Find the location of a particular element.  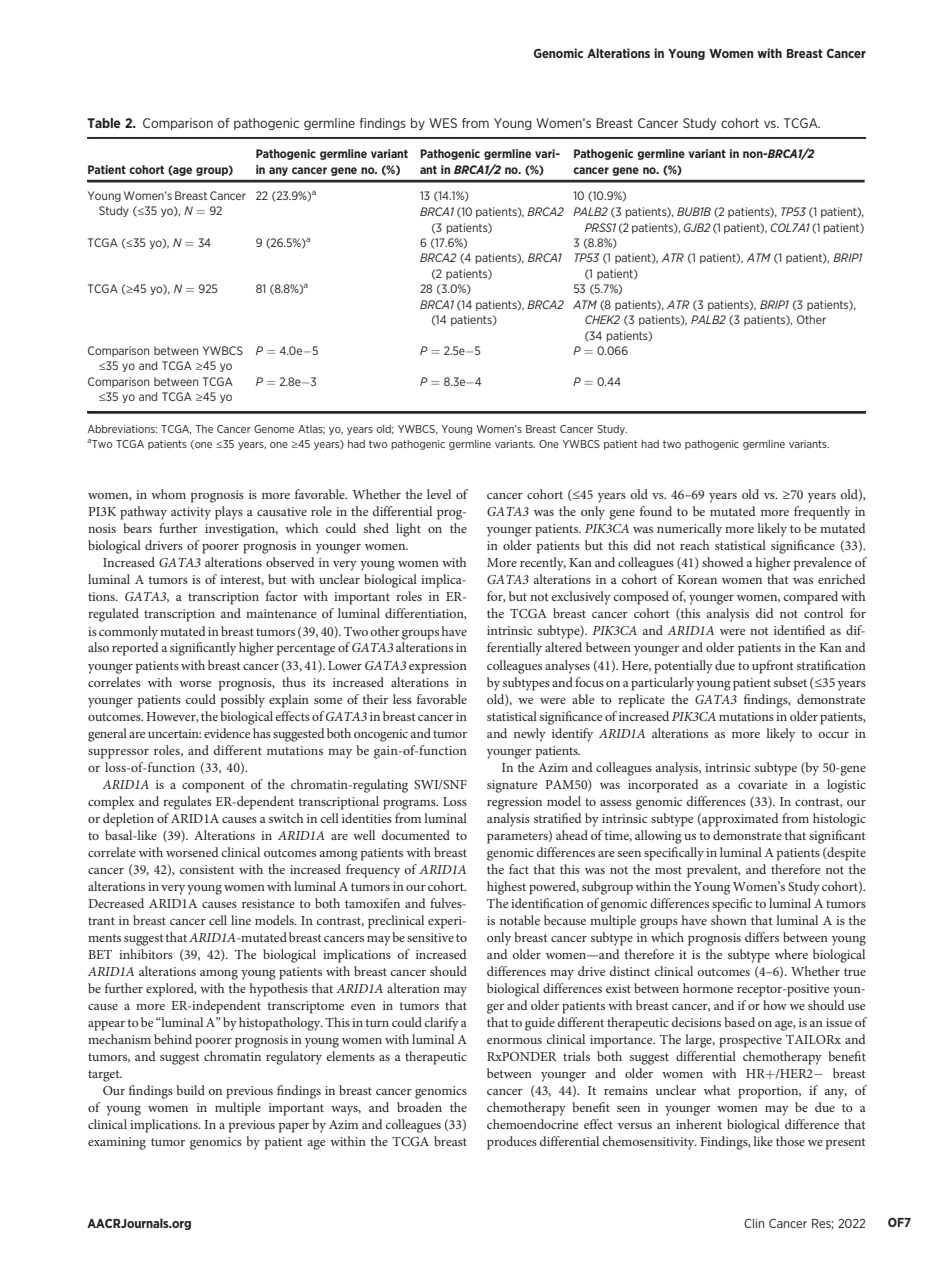

consistent is located at coordinates (206, 869).
